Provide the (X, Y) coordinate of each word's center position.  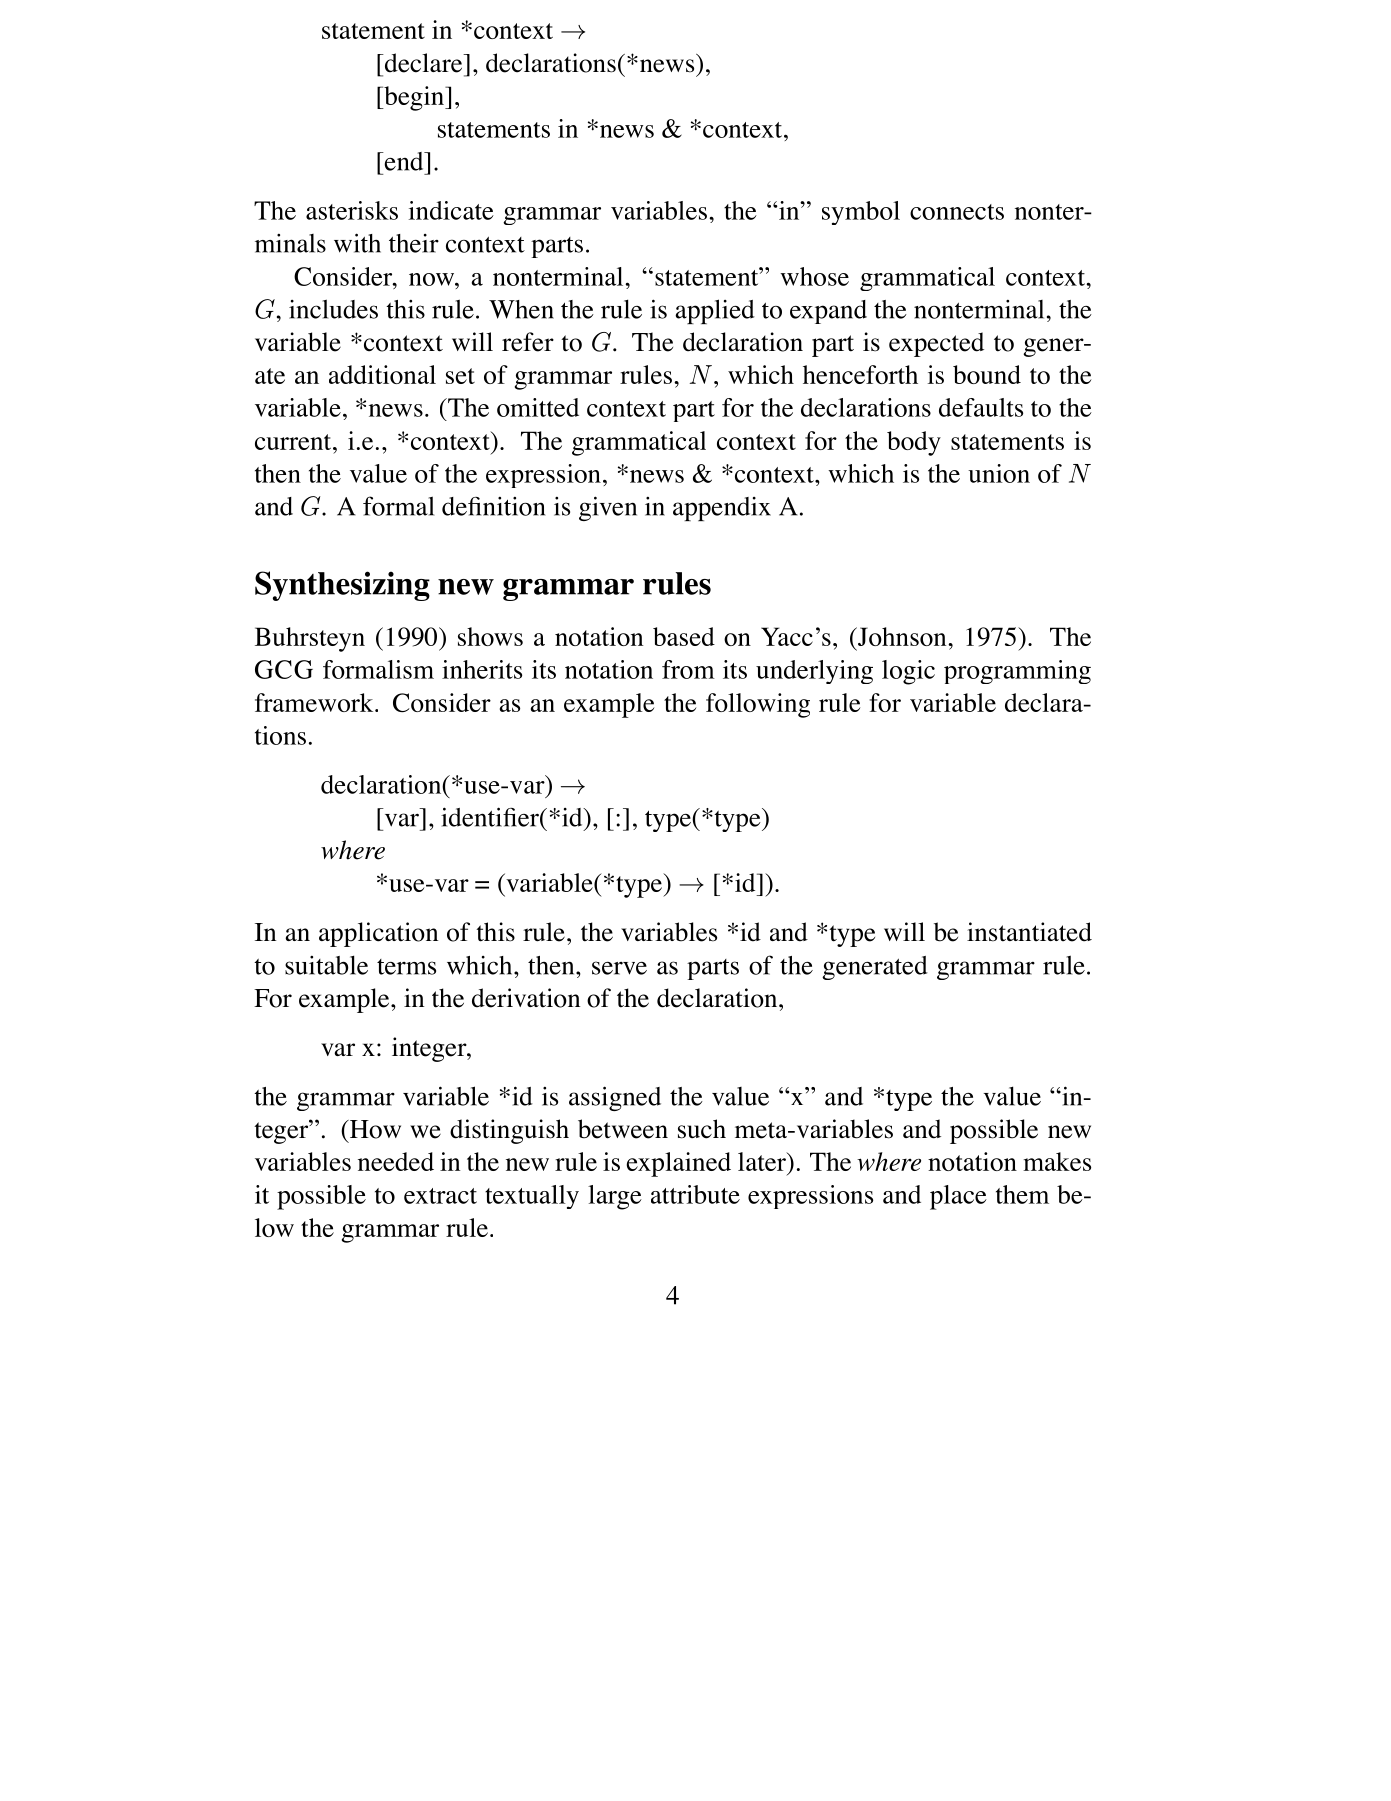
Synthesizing (342, 586)
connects (957, 212)
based (684, 636)
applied (715, 311)
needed (396, 1161)
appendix (722, 509)
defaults (981, 407)
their (414, 243)
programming (1017, 672)
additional (382, 374)
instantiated (1029, 932)
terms (406, 967)
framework (315, 702)
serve (619, 968)
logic (908, 672)
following (758, 705)
